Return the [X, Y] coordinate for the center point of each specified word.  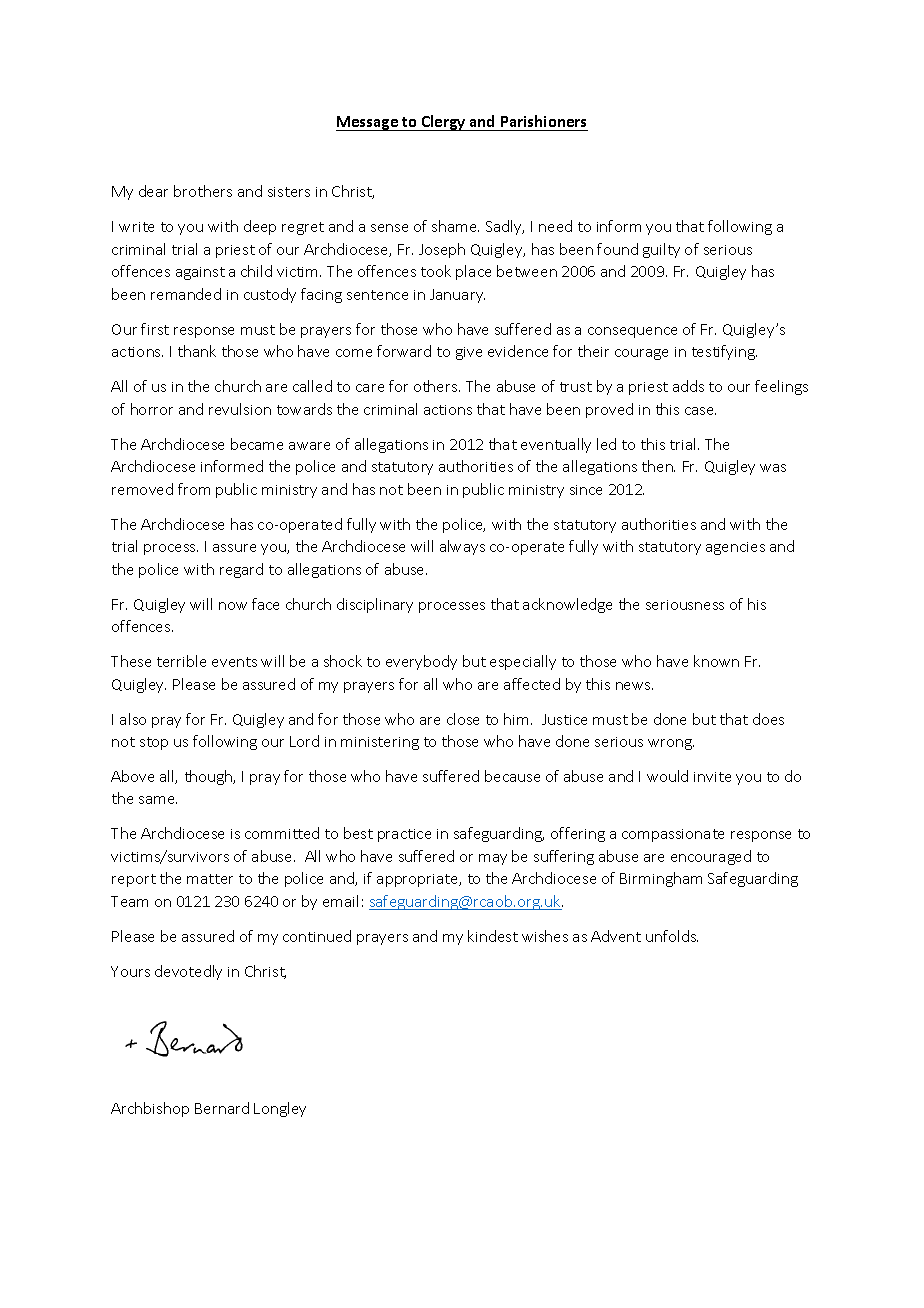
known [716, 661]
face [265, 604]
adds [688, 386]
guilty [661, 250]
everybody [421, 662]
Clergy [444, 123]
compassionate [673, 835]
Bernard [222, 1108]
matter [210, 879]
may [493, 859]
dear [153, 191]
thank [197, 351]
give [469, 353]
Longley [280, 1109]
